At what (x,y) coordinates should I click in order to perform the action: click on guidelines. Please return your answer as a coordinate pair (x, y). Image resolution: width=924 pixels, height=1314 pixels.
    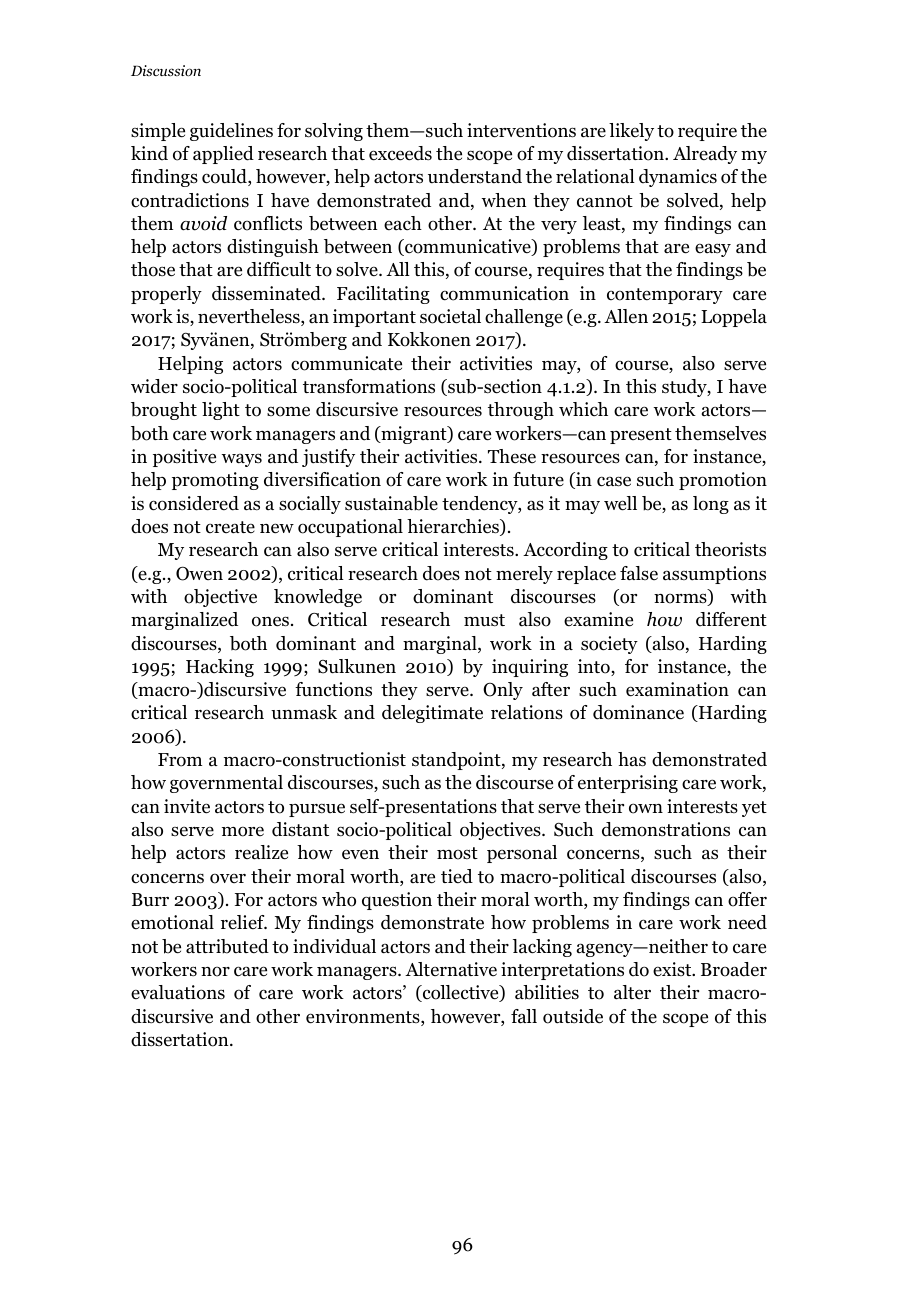
    Looking at the image, I should click on (231, 132).
